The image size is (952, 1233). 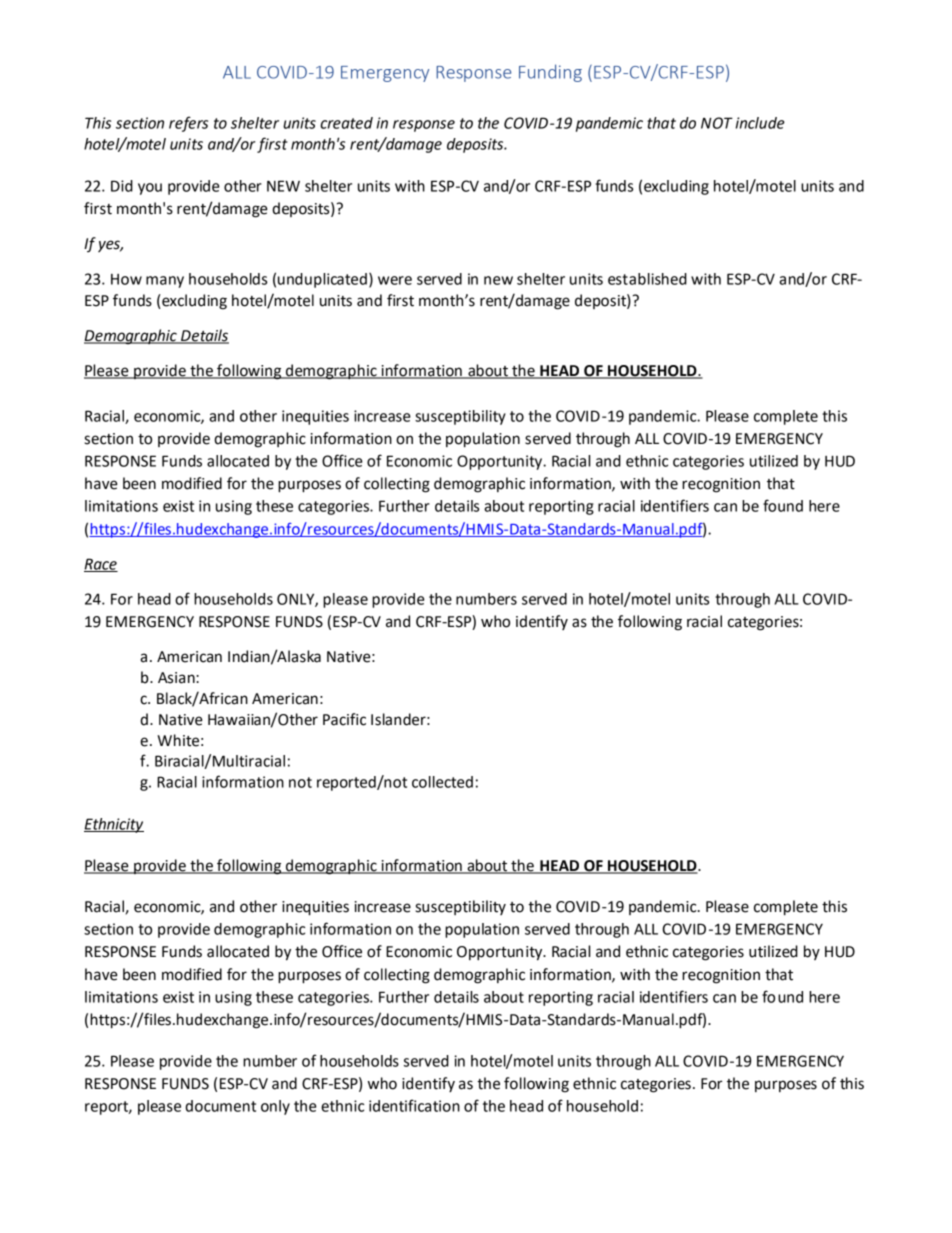 What do you see at coordinates (647, 279) in the screenshot?
I see `established` at bounding box center [647, 279].
